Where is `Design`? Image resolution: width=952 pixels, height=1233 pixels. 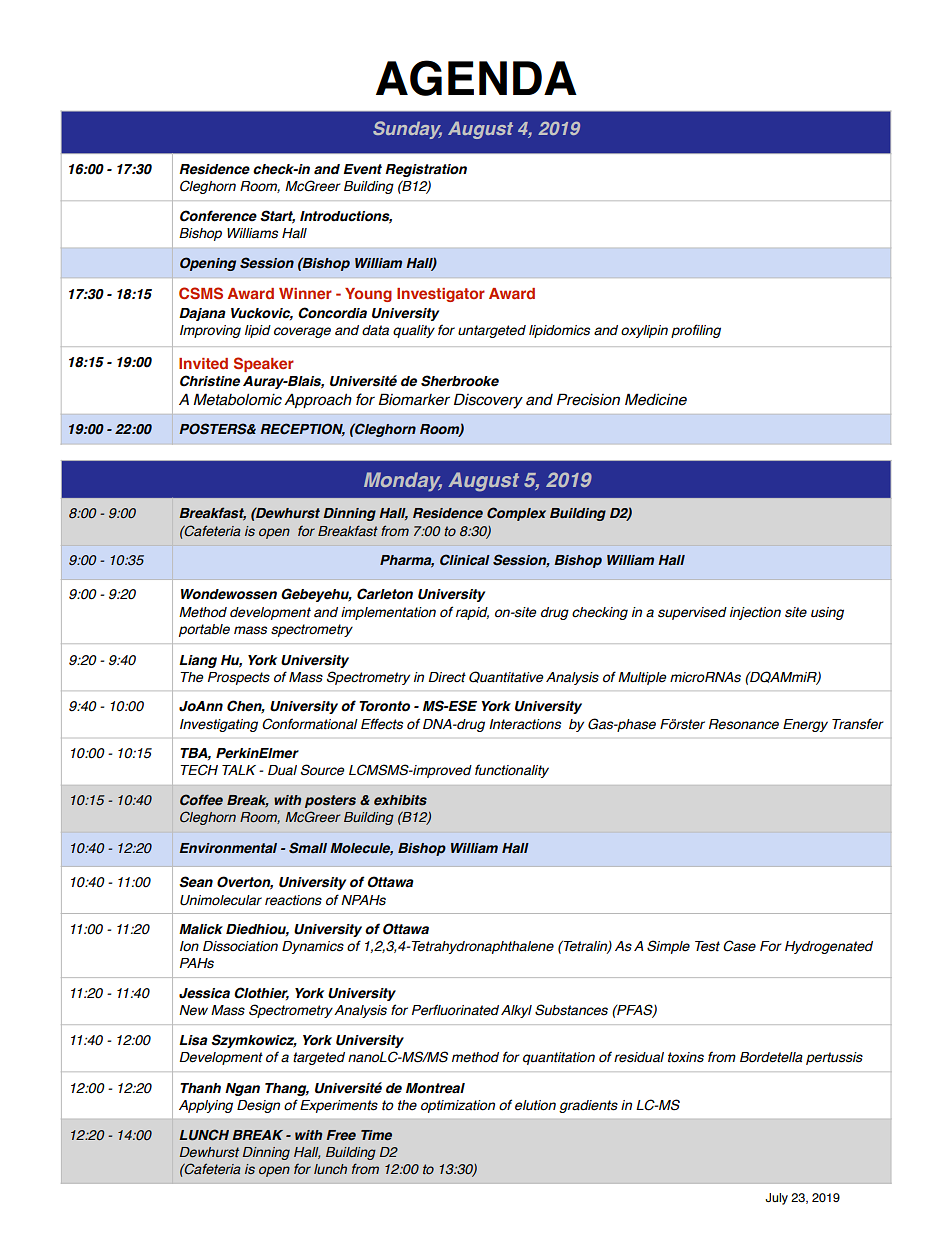
Design is located at coordinates (258, 1106).
